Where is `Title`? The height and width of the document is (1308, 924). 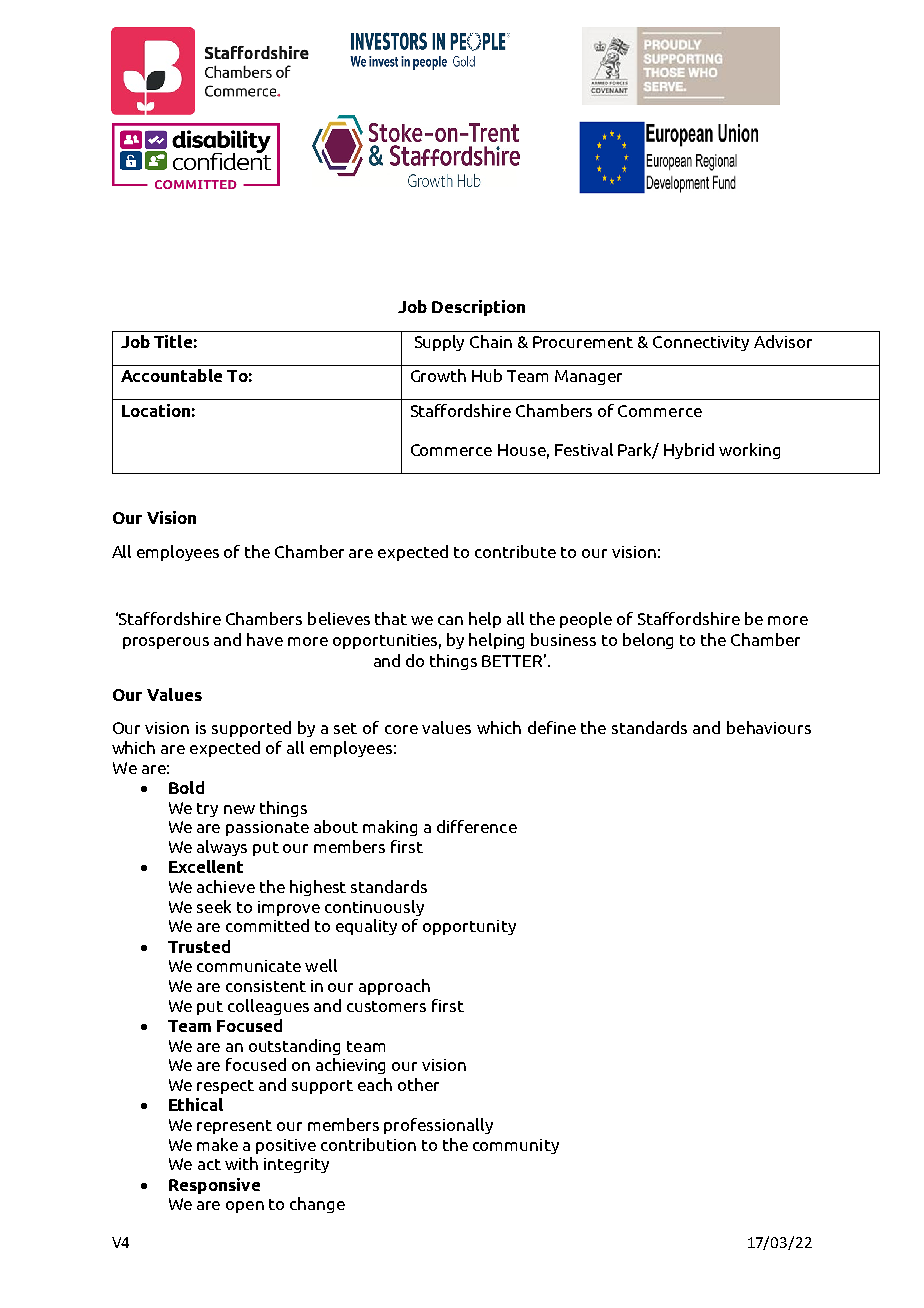
Title is located at coordinates (173, 341).
